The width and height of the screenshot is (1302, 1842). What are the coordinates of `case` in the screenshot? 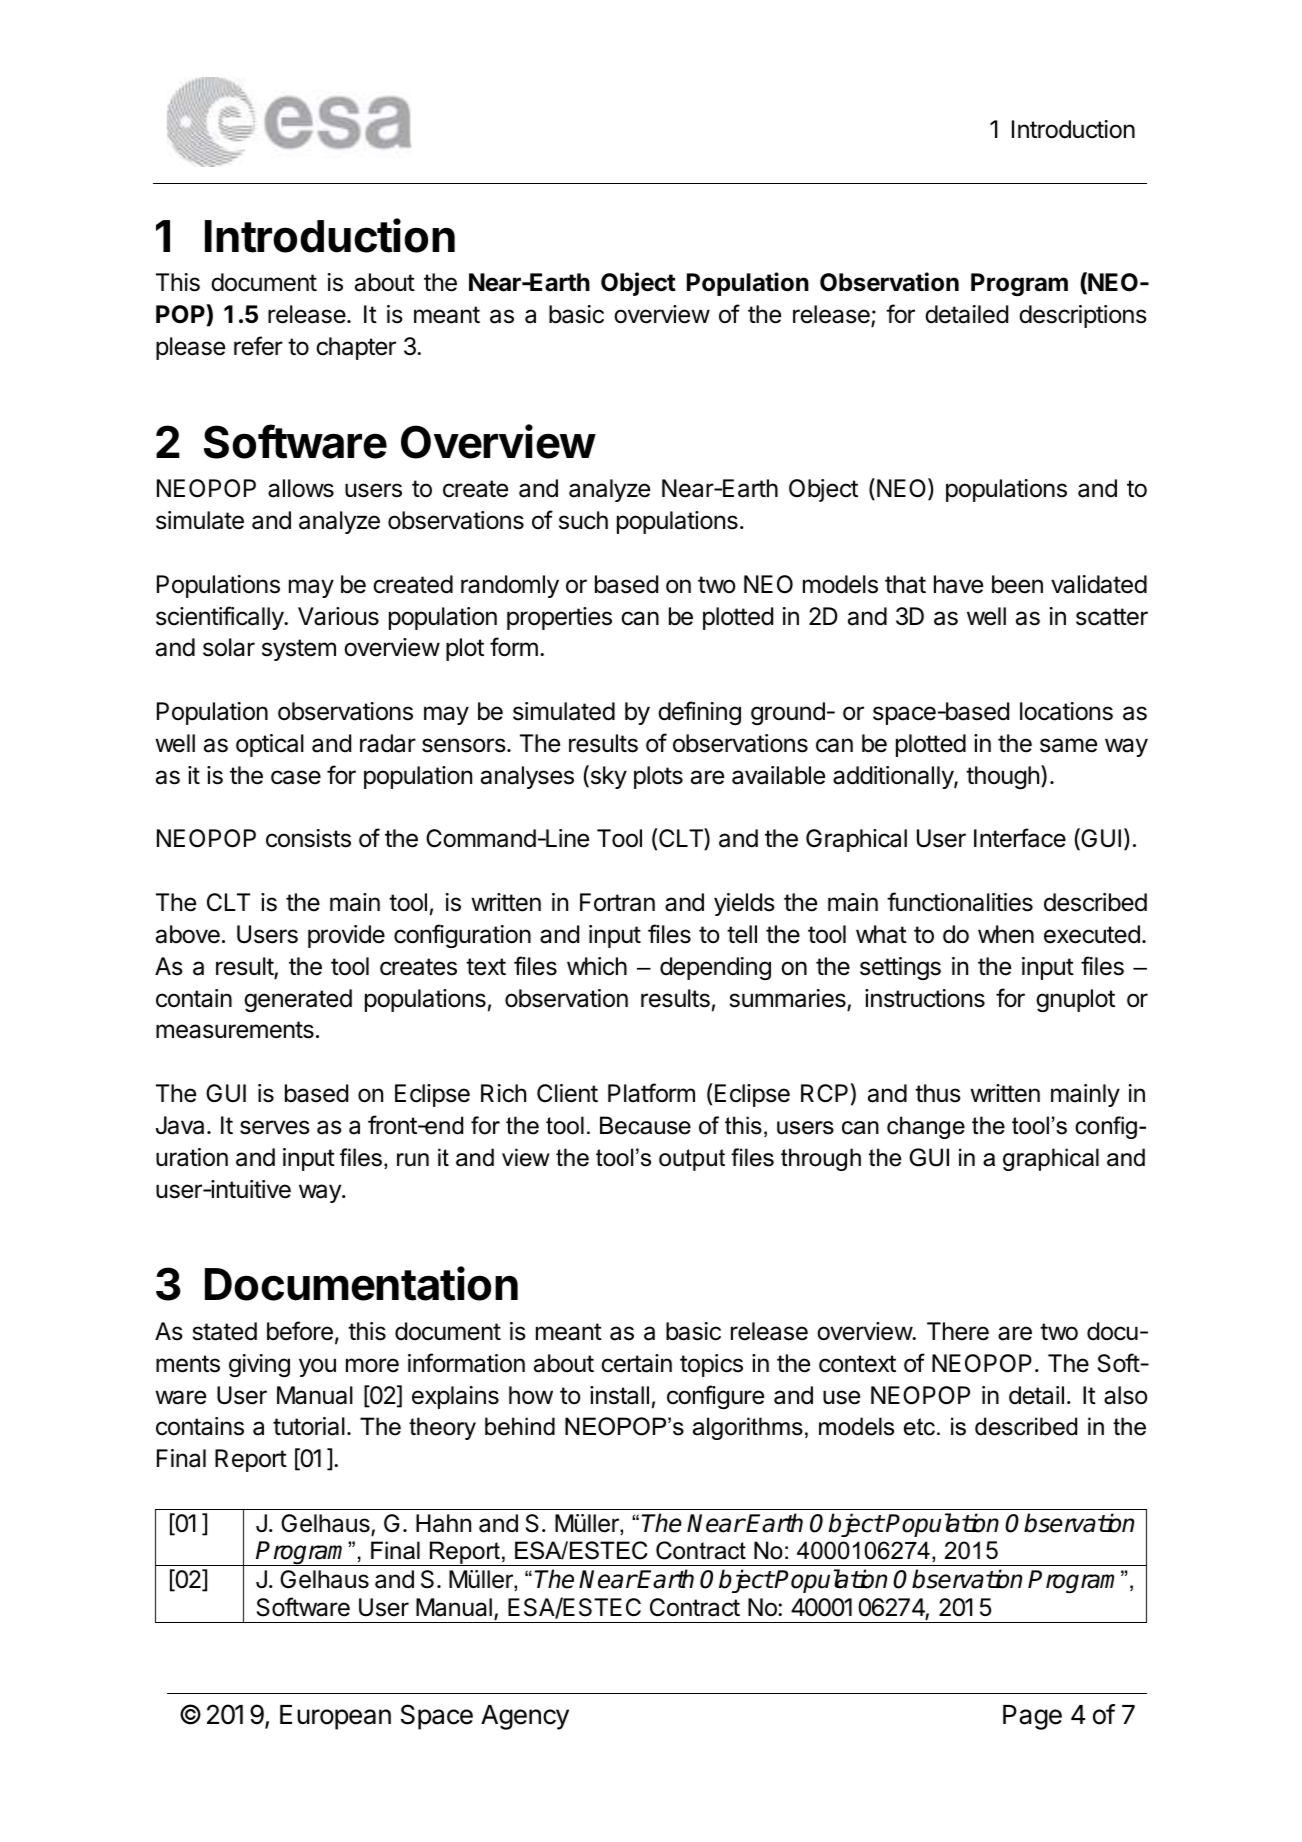 It's located at (296, 777).
